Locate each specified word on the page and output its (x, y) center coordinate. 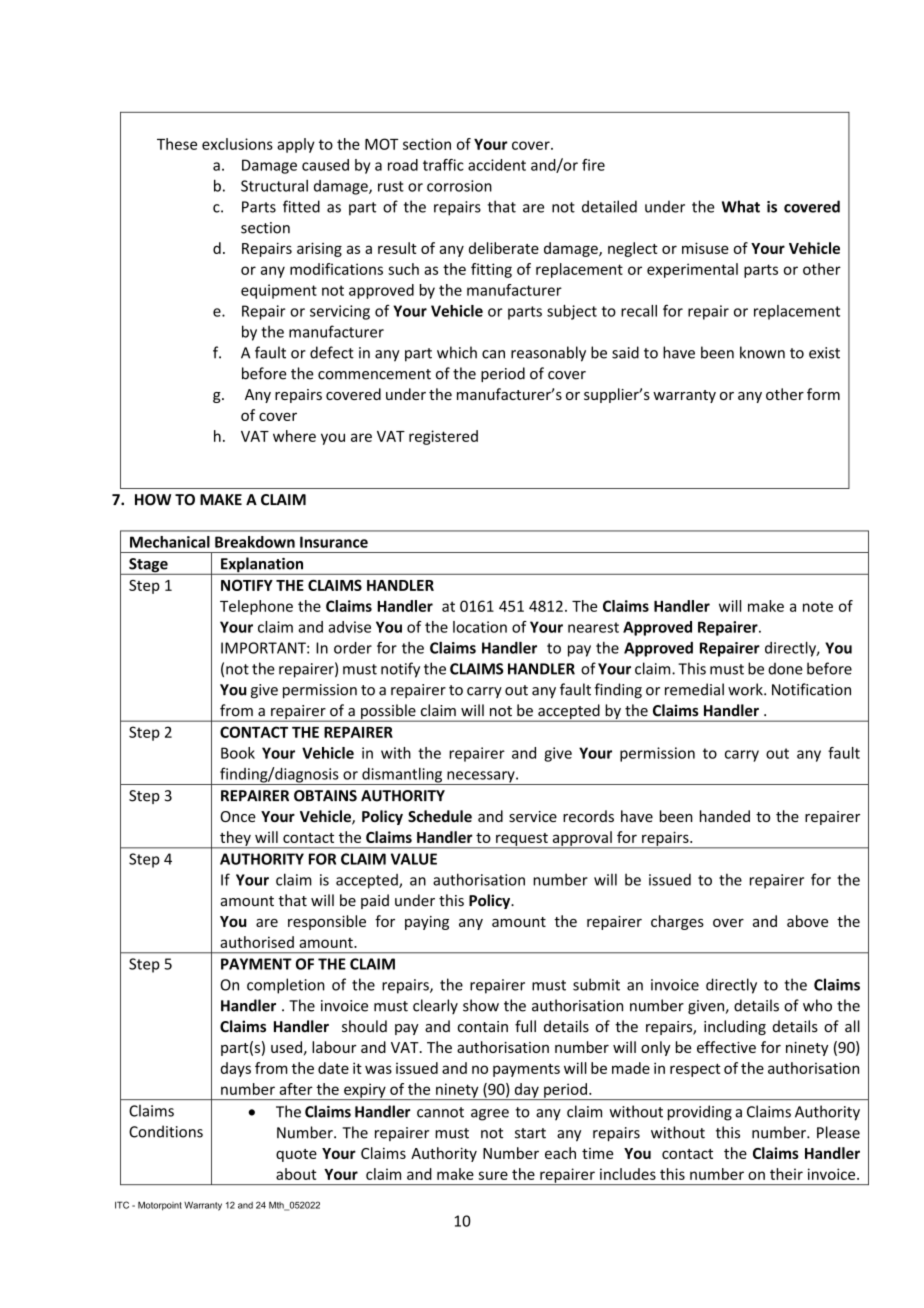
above (807, 921)
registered (443, 437)
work (746, 689)
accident (497, 165)
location (480, 627)
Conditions (166, 1131)
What (741, 206)
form (823, 394)
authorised (257, 942)
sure (493, 1175)
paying (427, 923)
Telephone (256, 607)
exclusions (237, 144)
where (294, 436)
